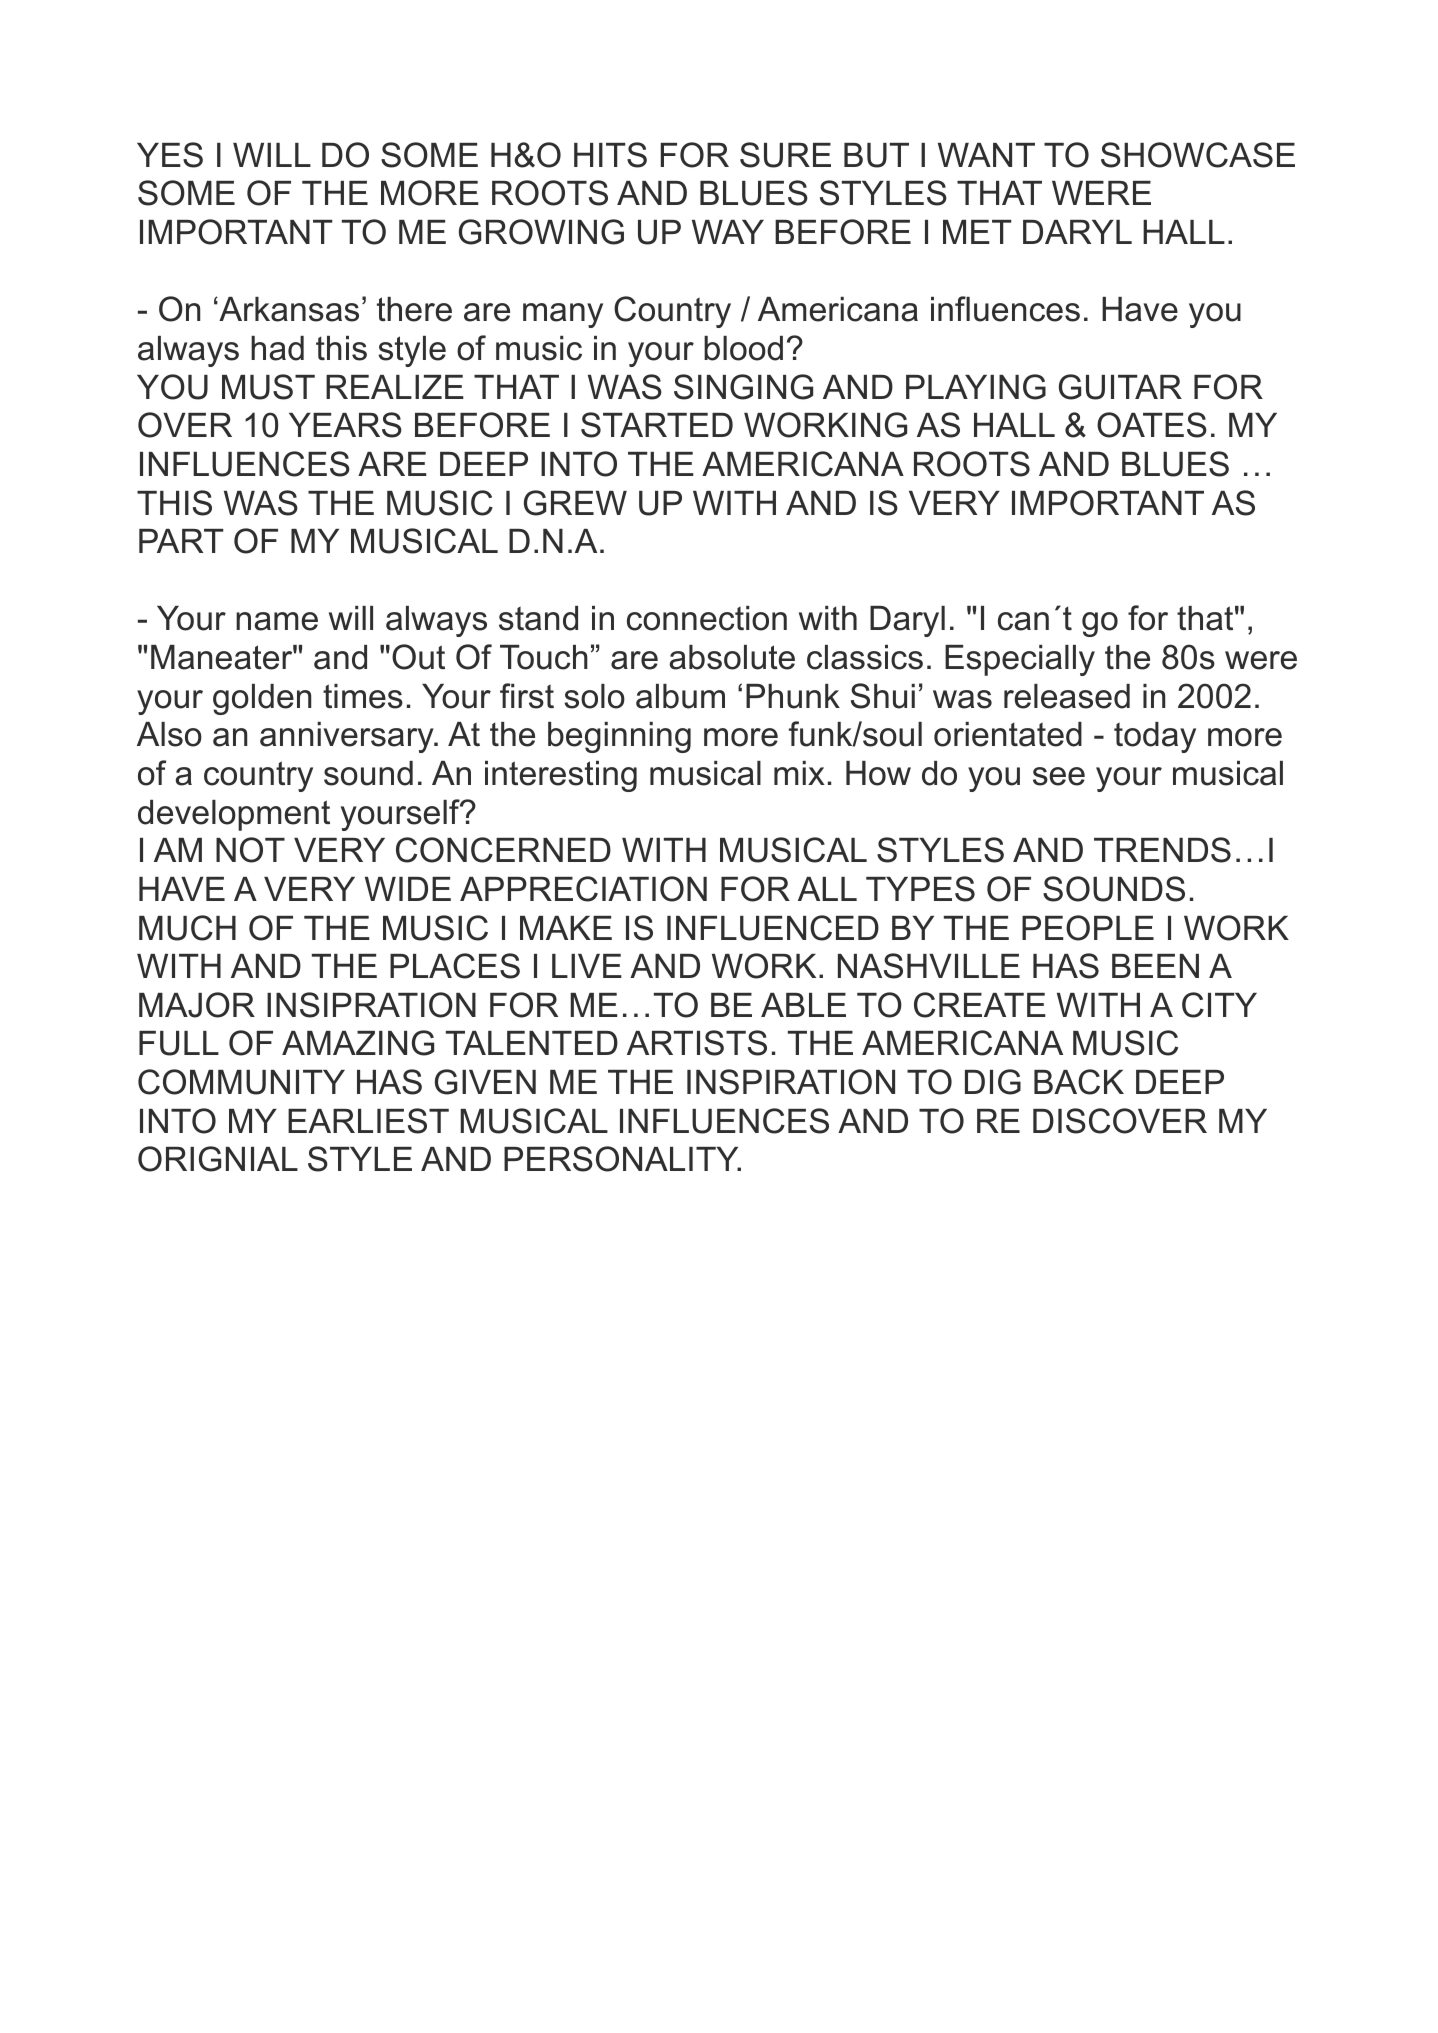 Image resolution: width=1438 pixels, height=2033 pixels. I want to click on anniversary, so click(348, 737).
